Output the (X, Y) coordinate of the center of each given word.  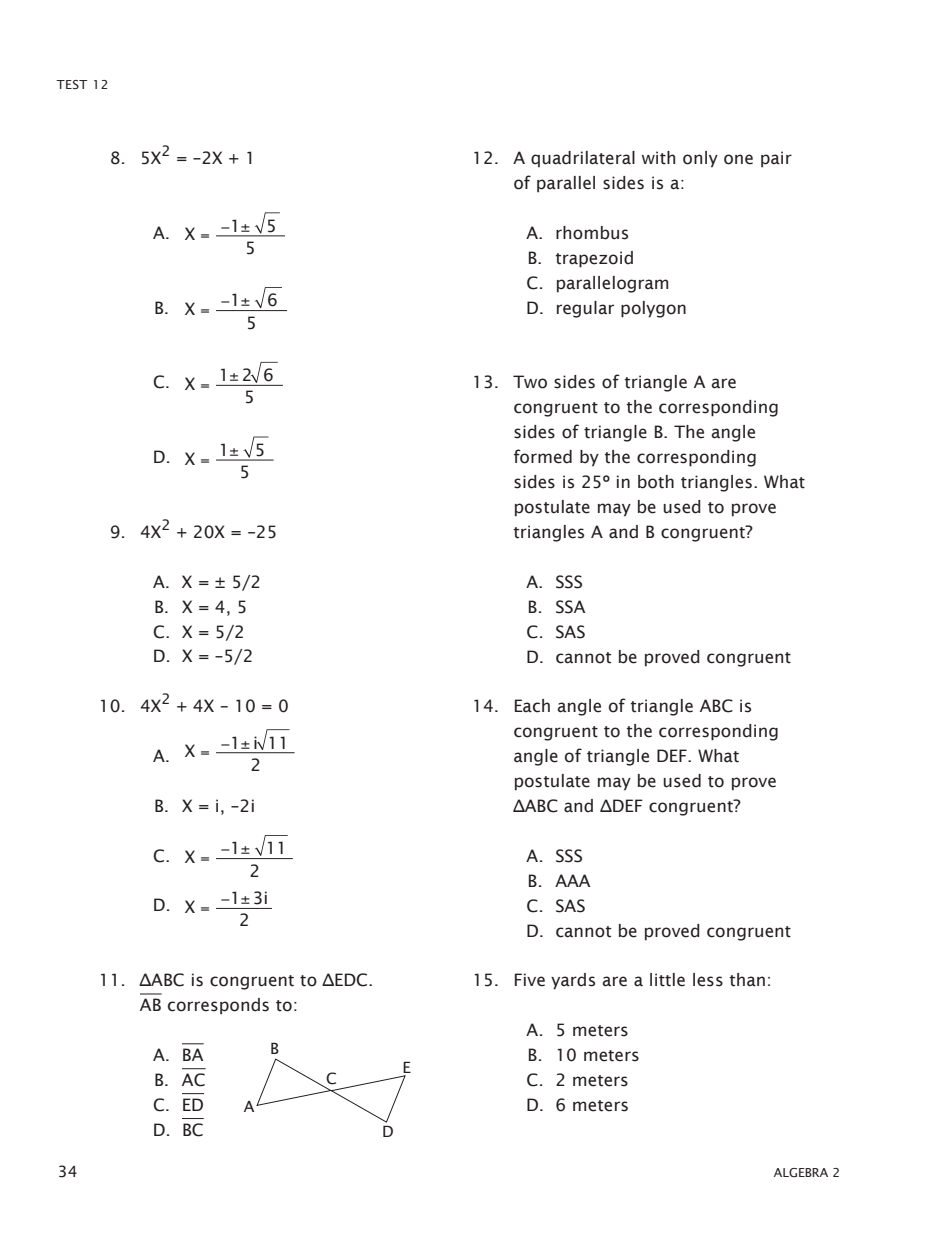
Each (532, 706)
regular (585, 309)
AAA (572, 880)
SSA (570, 607)
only (700, 159)
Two (530, 382)
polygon (653, 309)
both (656, 482)
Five (530, 980)
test (71, 84)
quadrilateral (583, 159)
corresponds (218, 1006)
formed (543, 456)
